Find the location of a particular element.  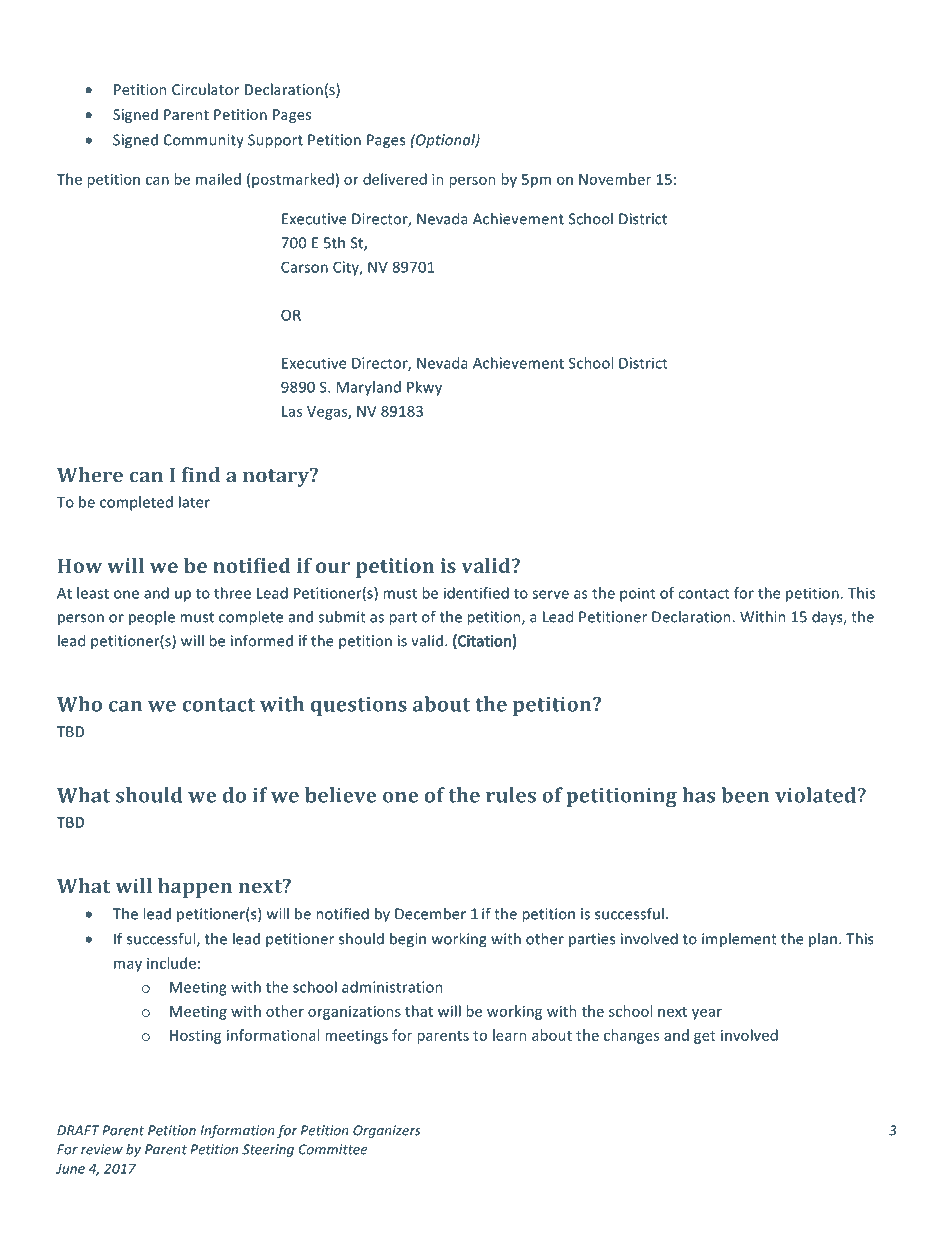

Maryland is located at coordinates (369, 388).
